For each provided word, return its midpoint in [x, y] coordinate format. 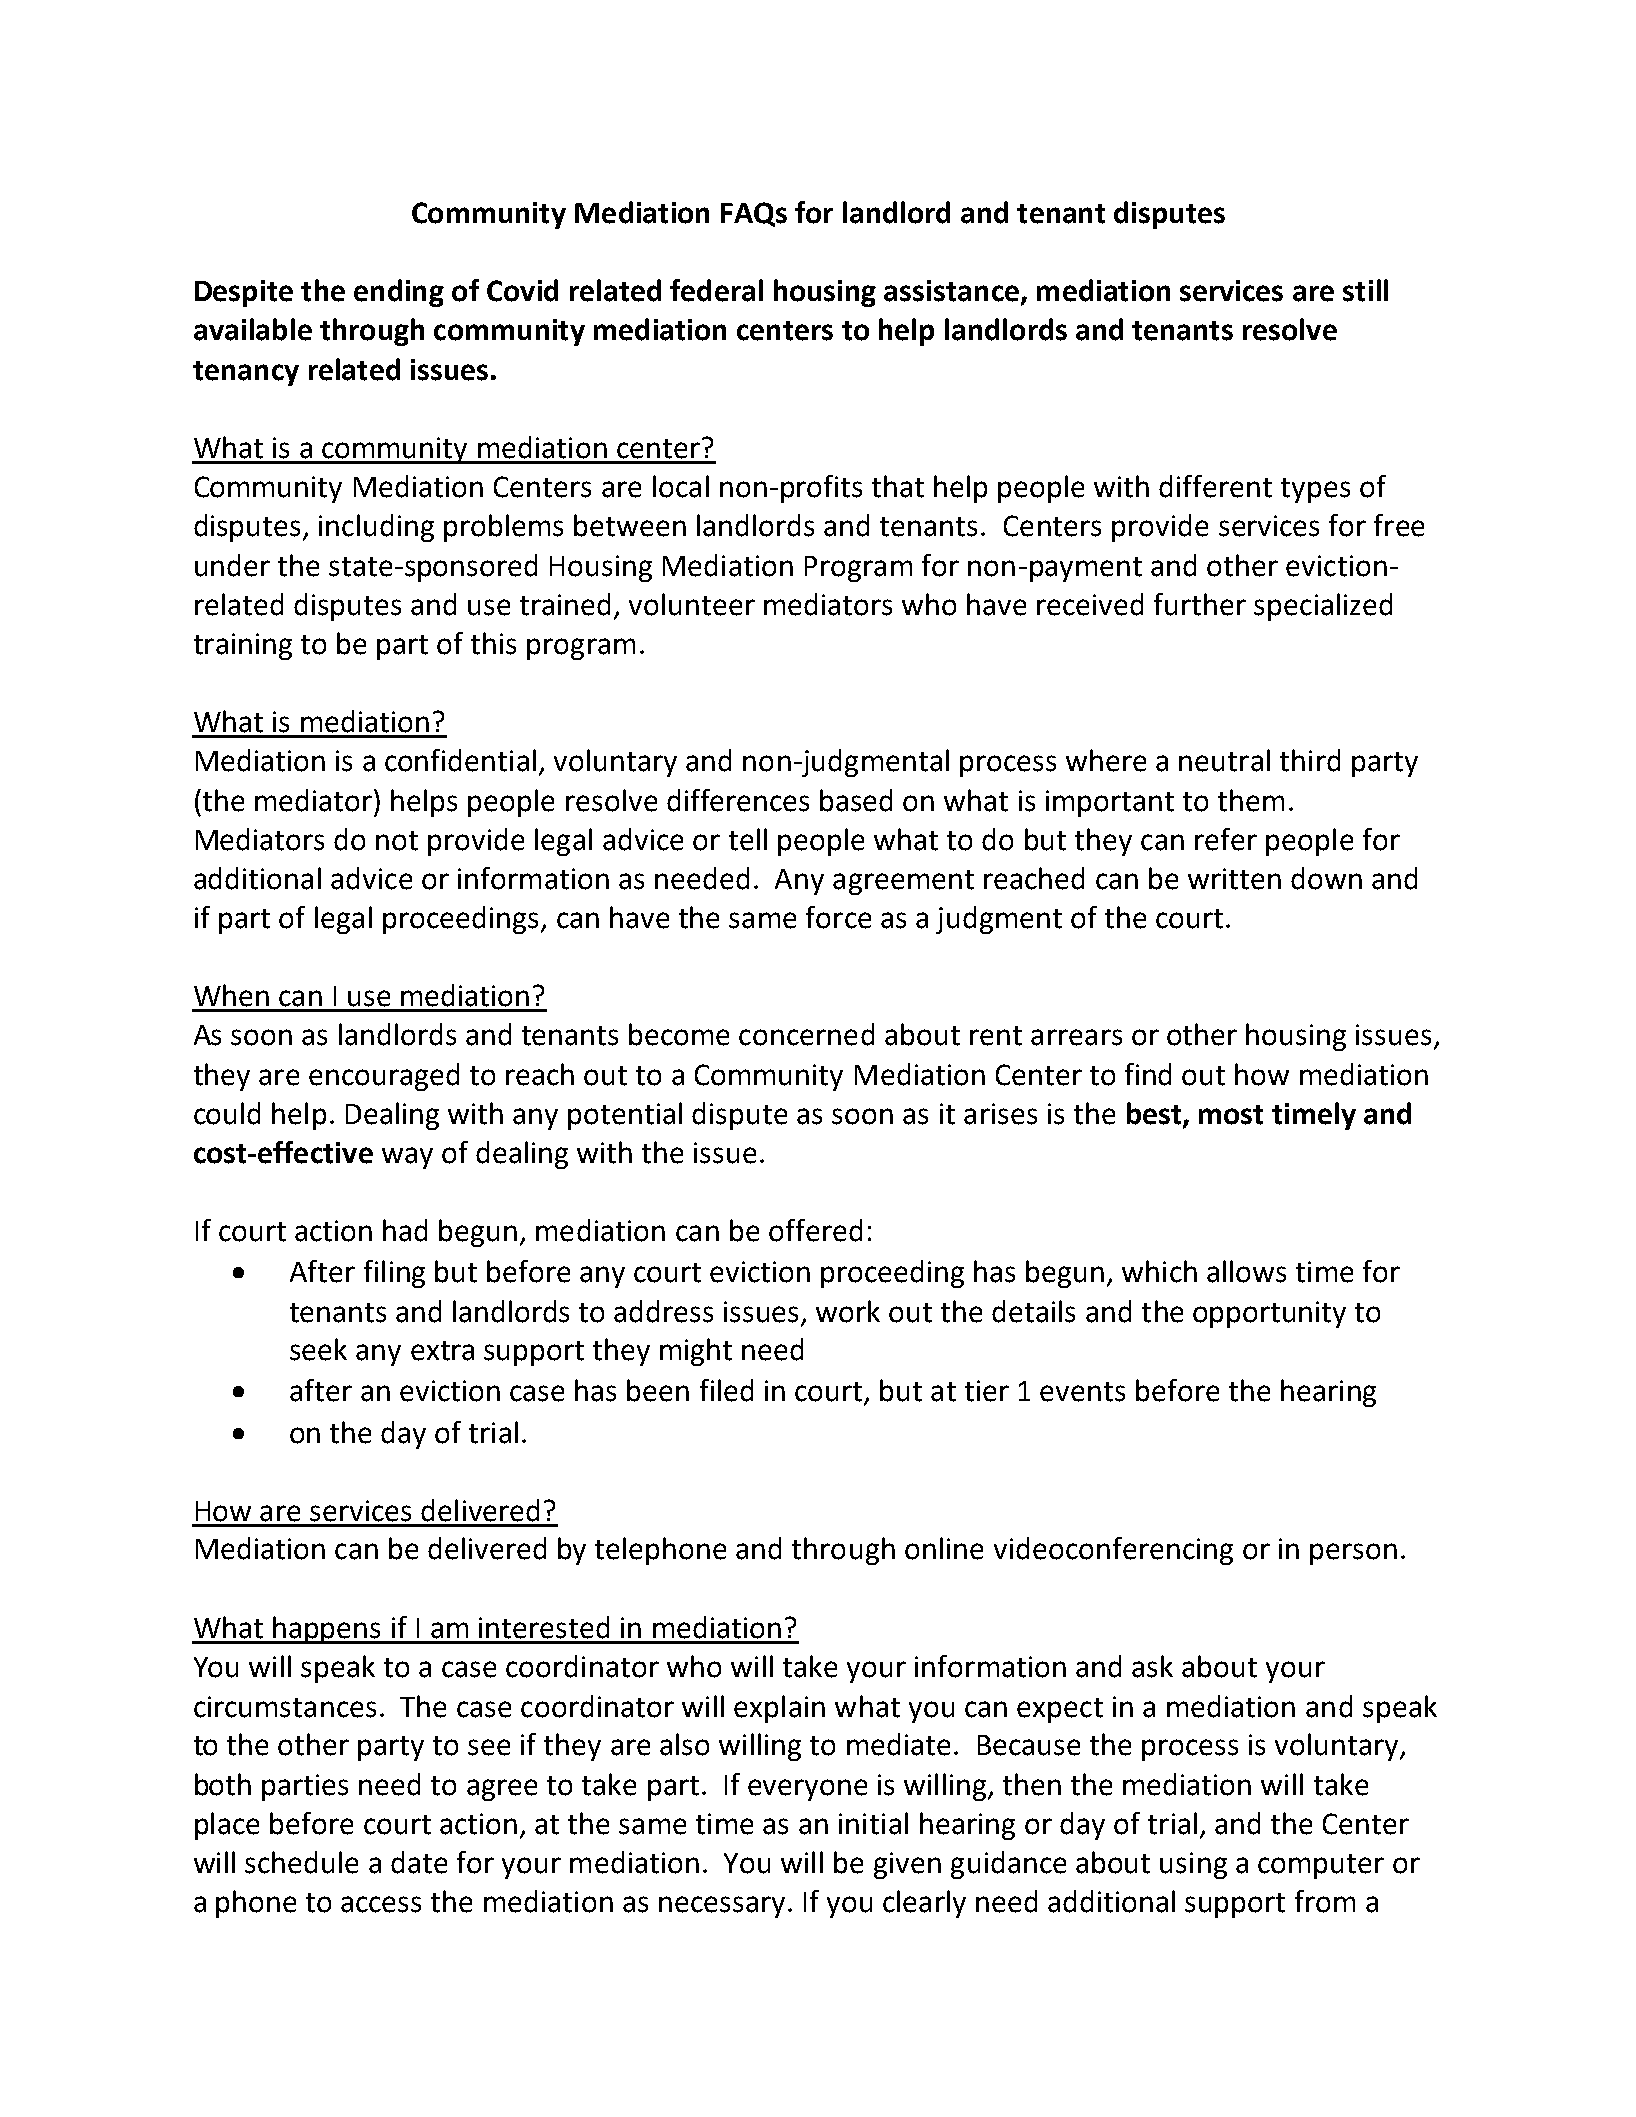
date [419, 1862]
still [1365, 290]
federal [716, 290]
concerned [806, 1034]
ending [399, 293]
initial [873, 1823]
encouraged [384, 1077]
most [1231, 1115]
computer [1321, 1866]
